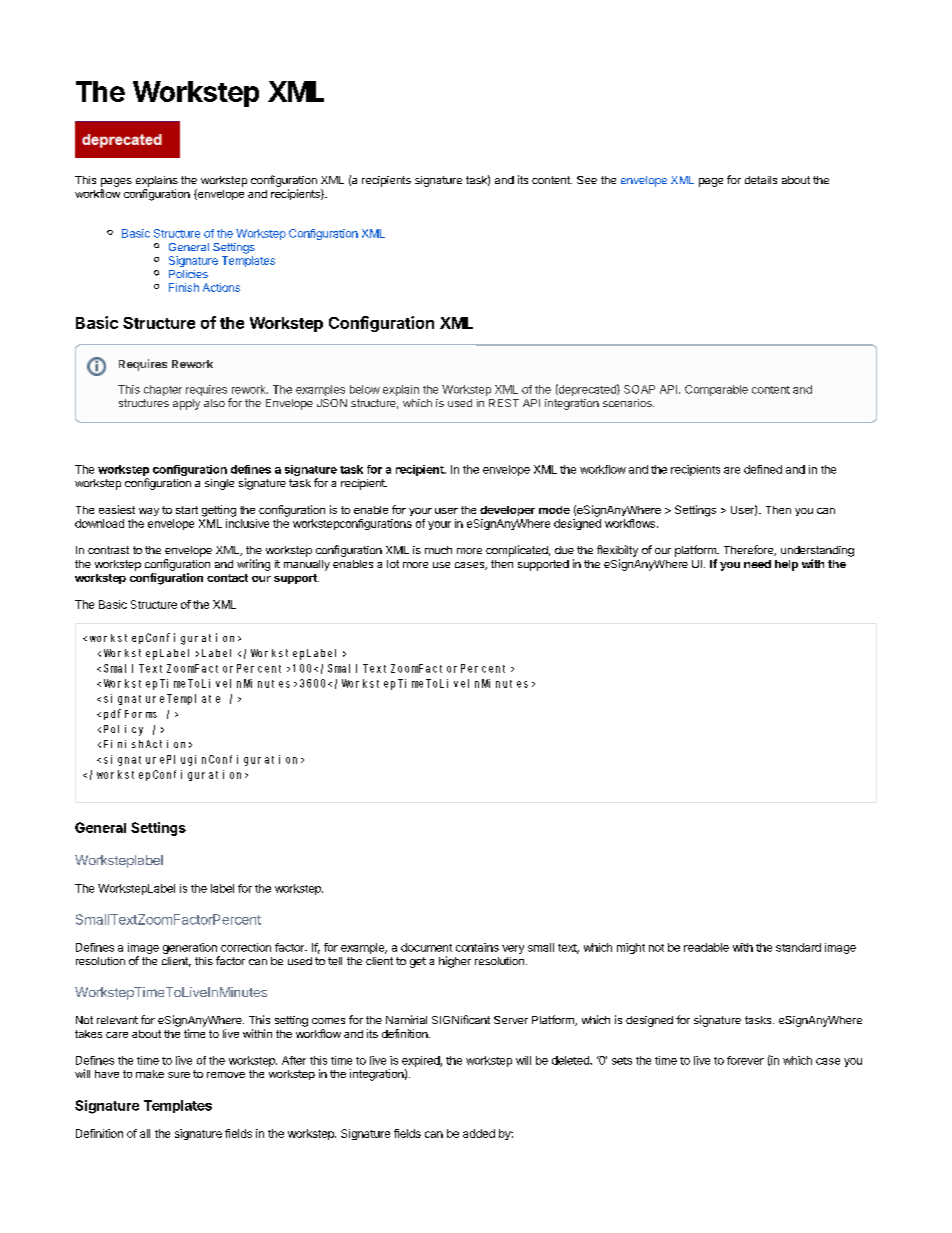 The width and height of the screenshot is (952, 1233). What do you see at coordinates (763, 469) in the screenshot?
I see `defined` at bounding box center [763, 469].
